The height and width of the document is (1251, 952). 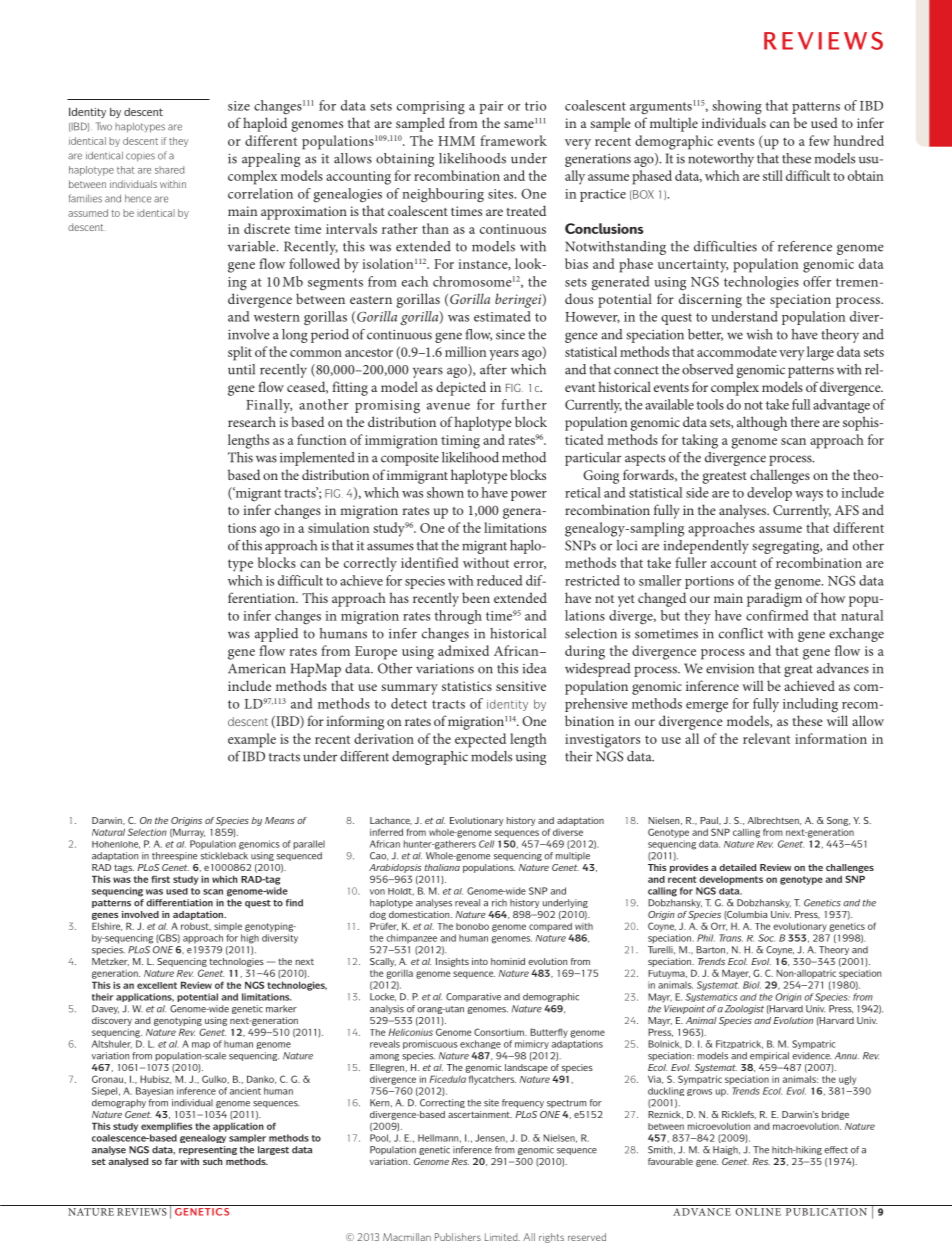 What do you see at coordinates (252, 421) in the document?
I see `research` at bounding box center [252, 421].
